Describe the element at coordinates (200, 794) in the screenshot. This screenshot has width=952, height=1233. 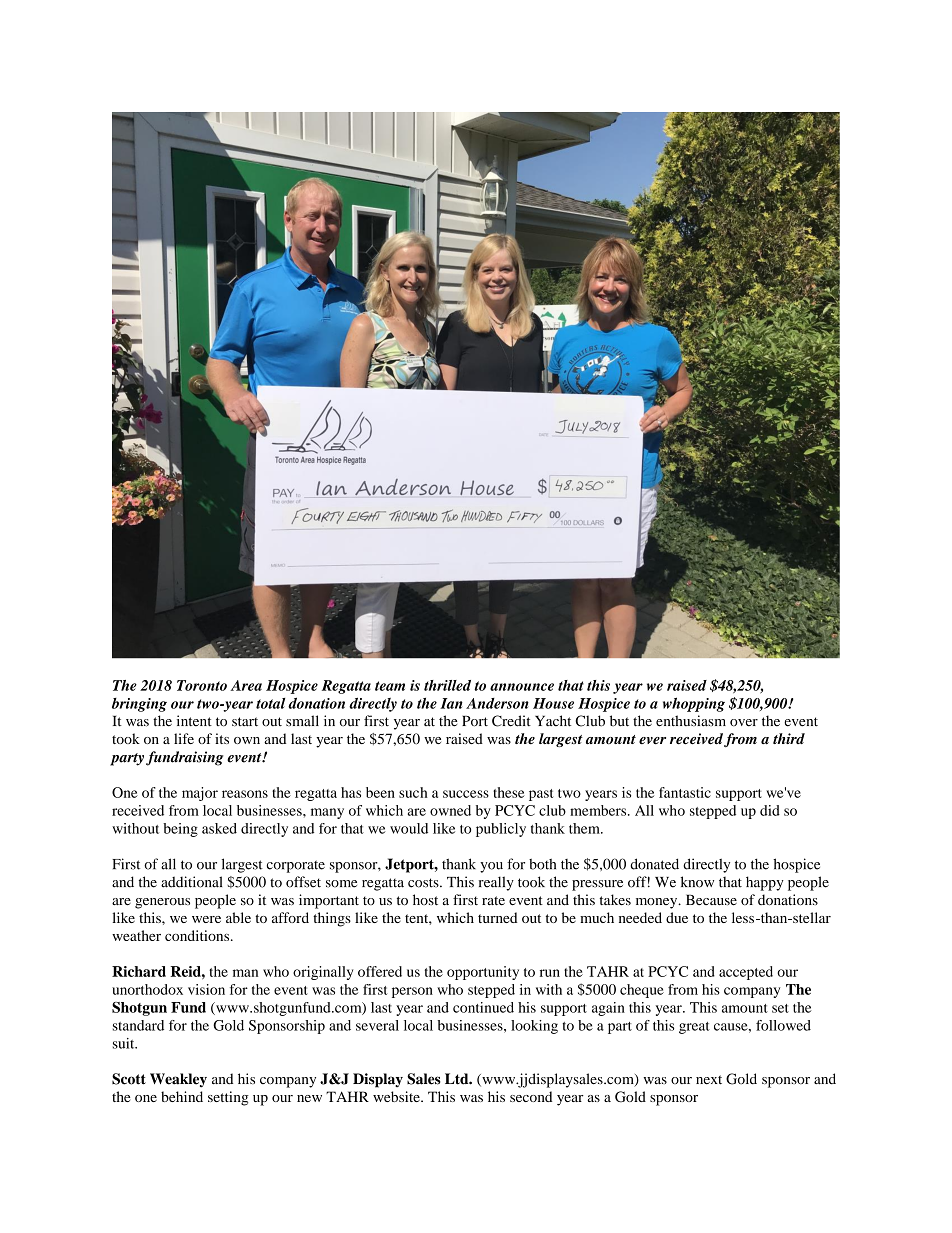
I see `major` at that location.
